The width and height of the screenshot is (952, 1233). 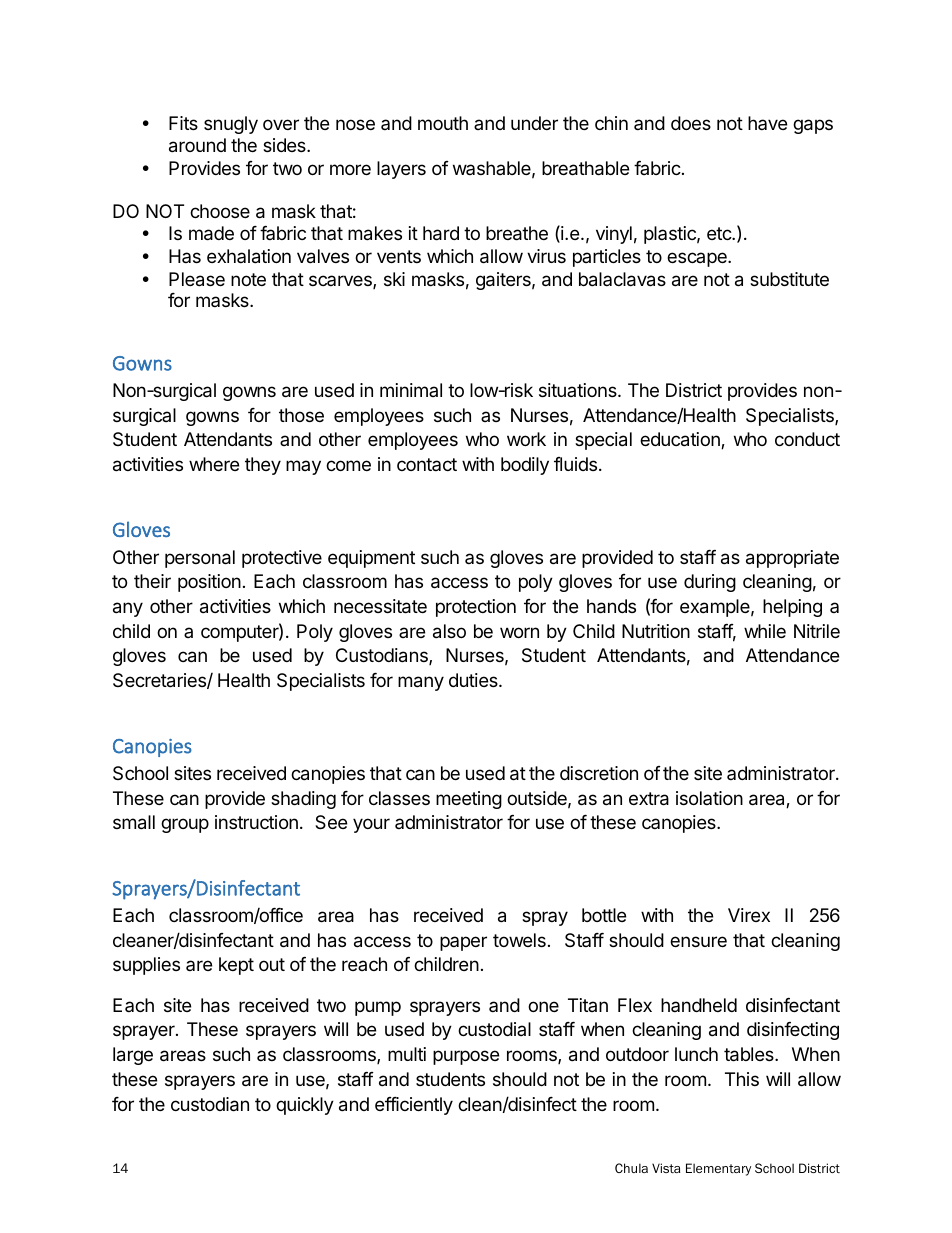 I want to click on mouth, so click(x=443, y=123).
